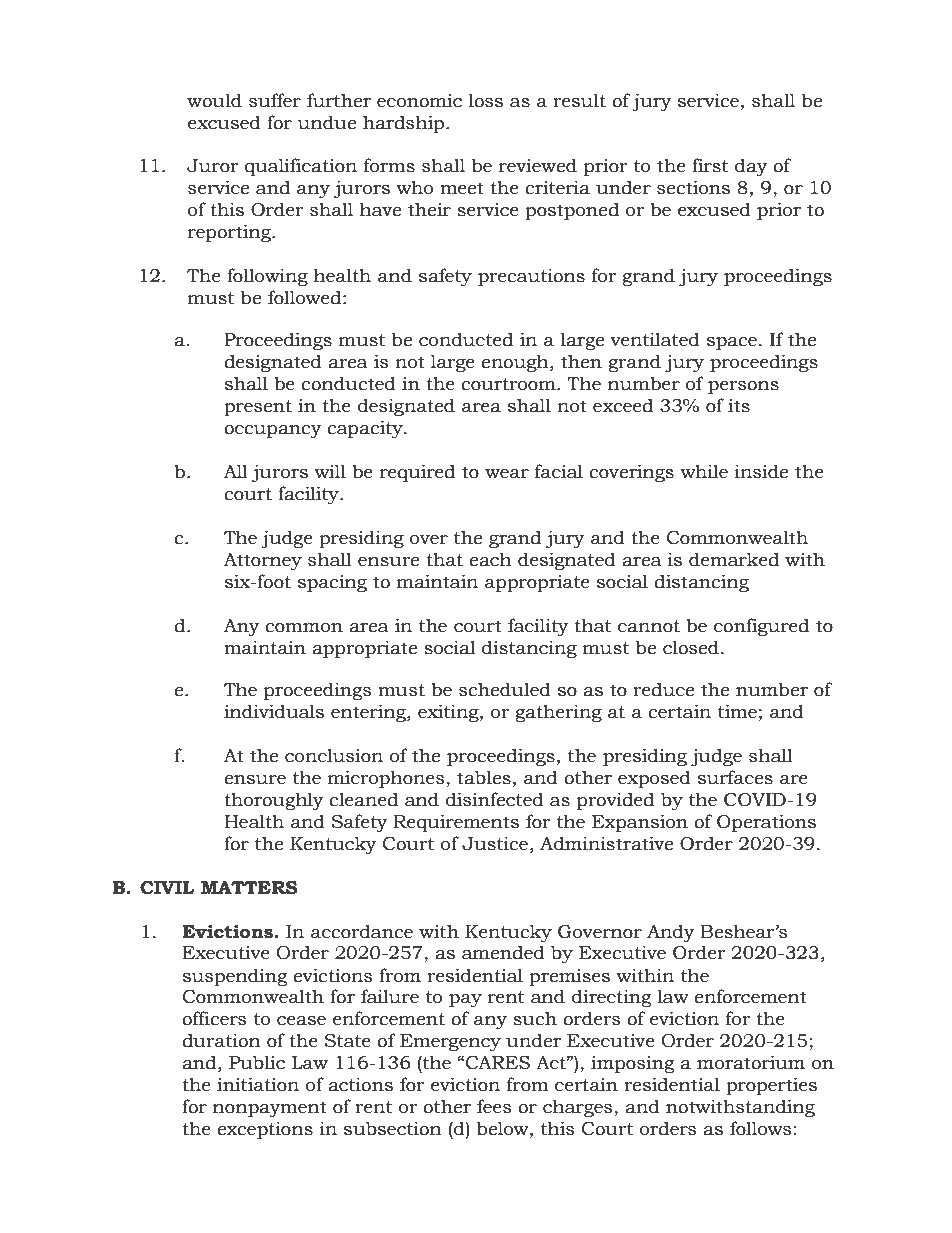 The height and width of the screenshot is (1233, 952). Describe the element at coordinates (710, 165) in the screenshot. I see `first` at that location.
